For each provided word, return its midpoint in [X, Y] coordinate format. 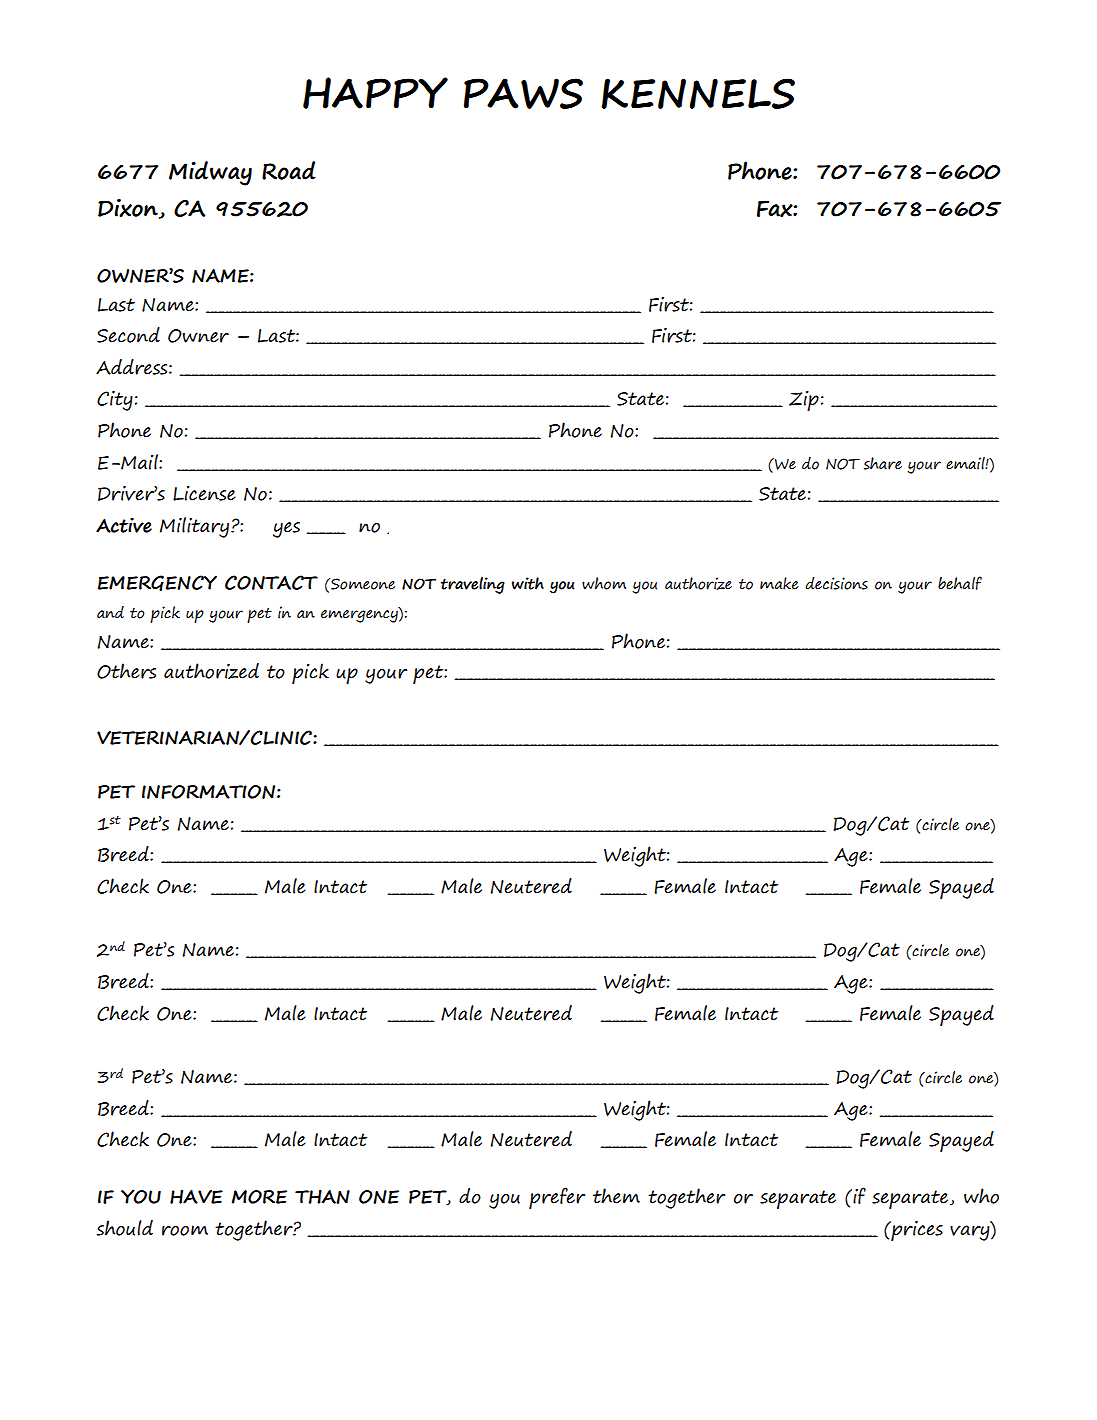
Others [126, 671]
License [204, 493]
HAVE [196, 1196]
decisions [836, 583]
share [883, 463]
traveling [472, 585]
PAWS [523, 93]
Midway [210, 173]
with [528, 583]
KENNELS [698, 93]
